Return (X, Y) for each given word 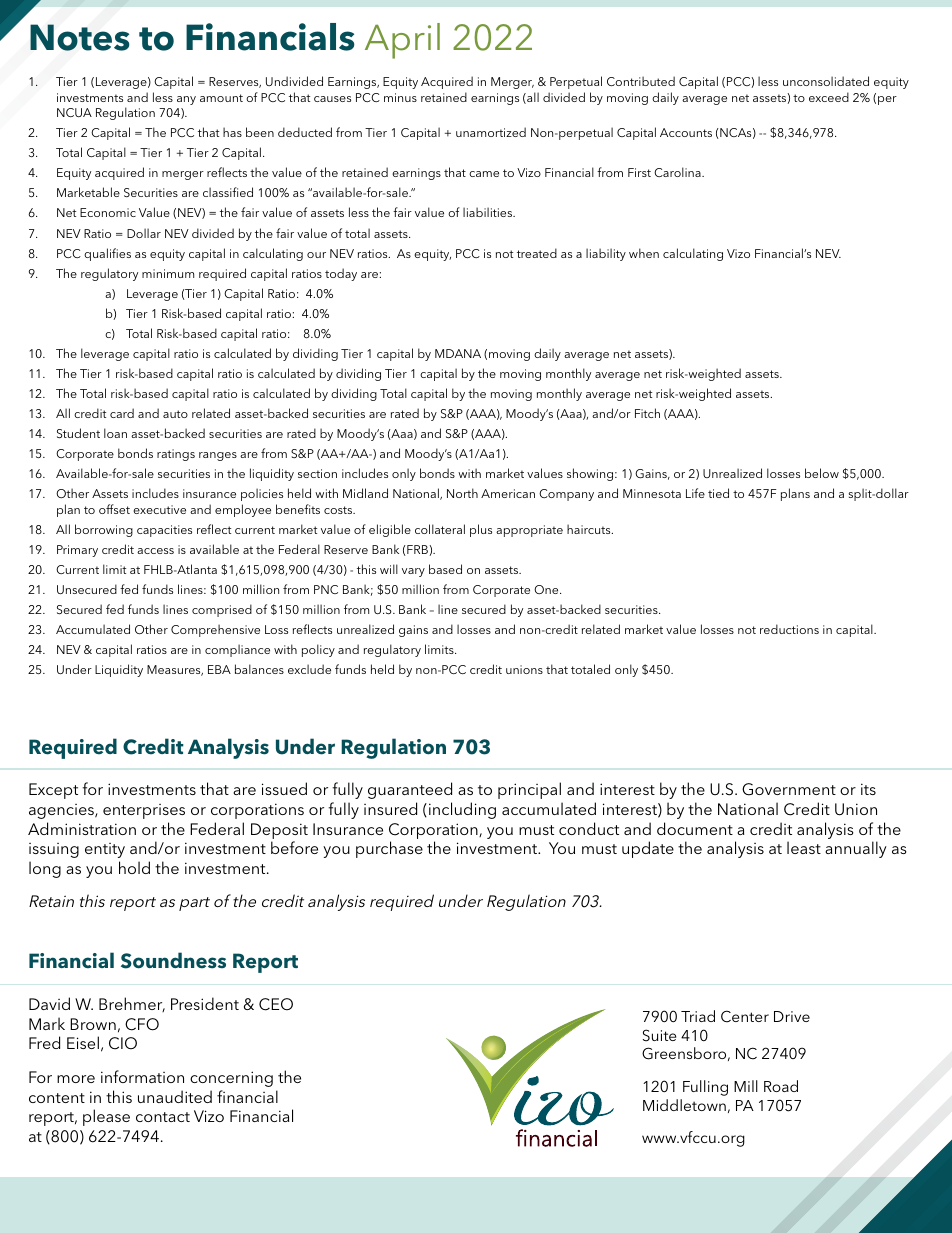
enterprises (144, 811)
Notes (80, 37)
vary (413, 572)
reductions (789, 629)
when (644, 253)
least (804, 847)
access (155, 551)
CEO (276, 1004)
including (462, 810)
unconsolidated (826, 81)
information (142, 1076)
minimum (168, 273)
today (341, 274)
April (402, 41)
